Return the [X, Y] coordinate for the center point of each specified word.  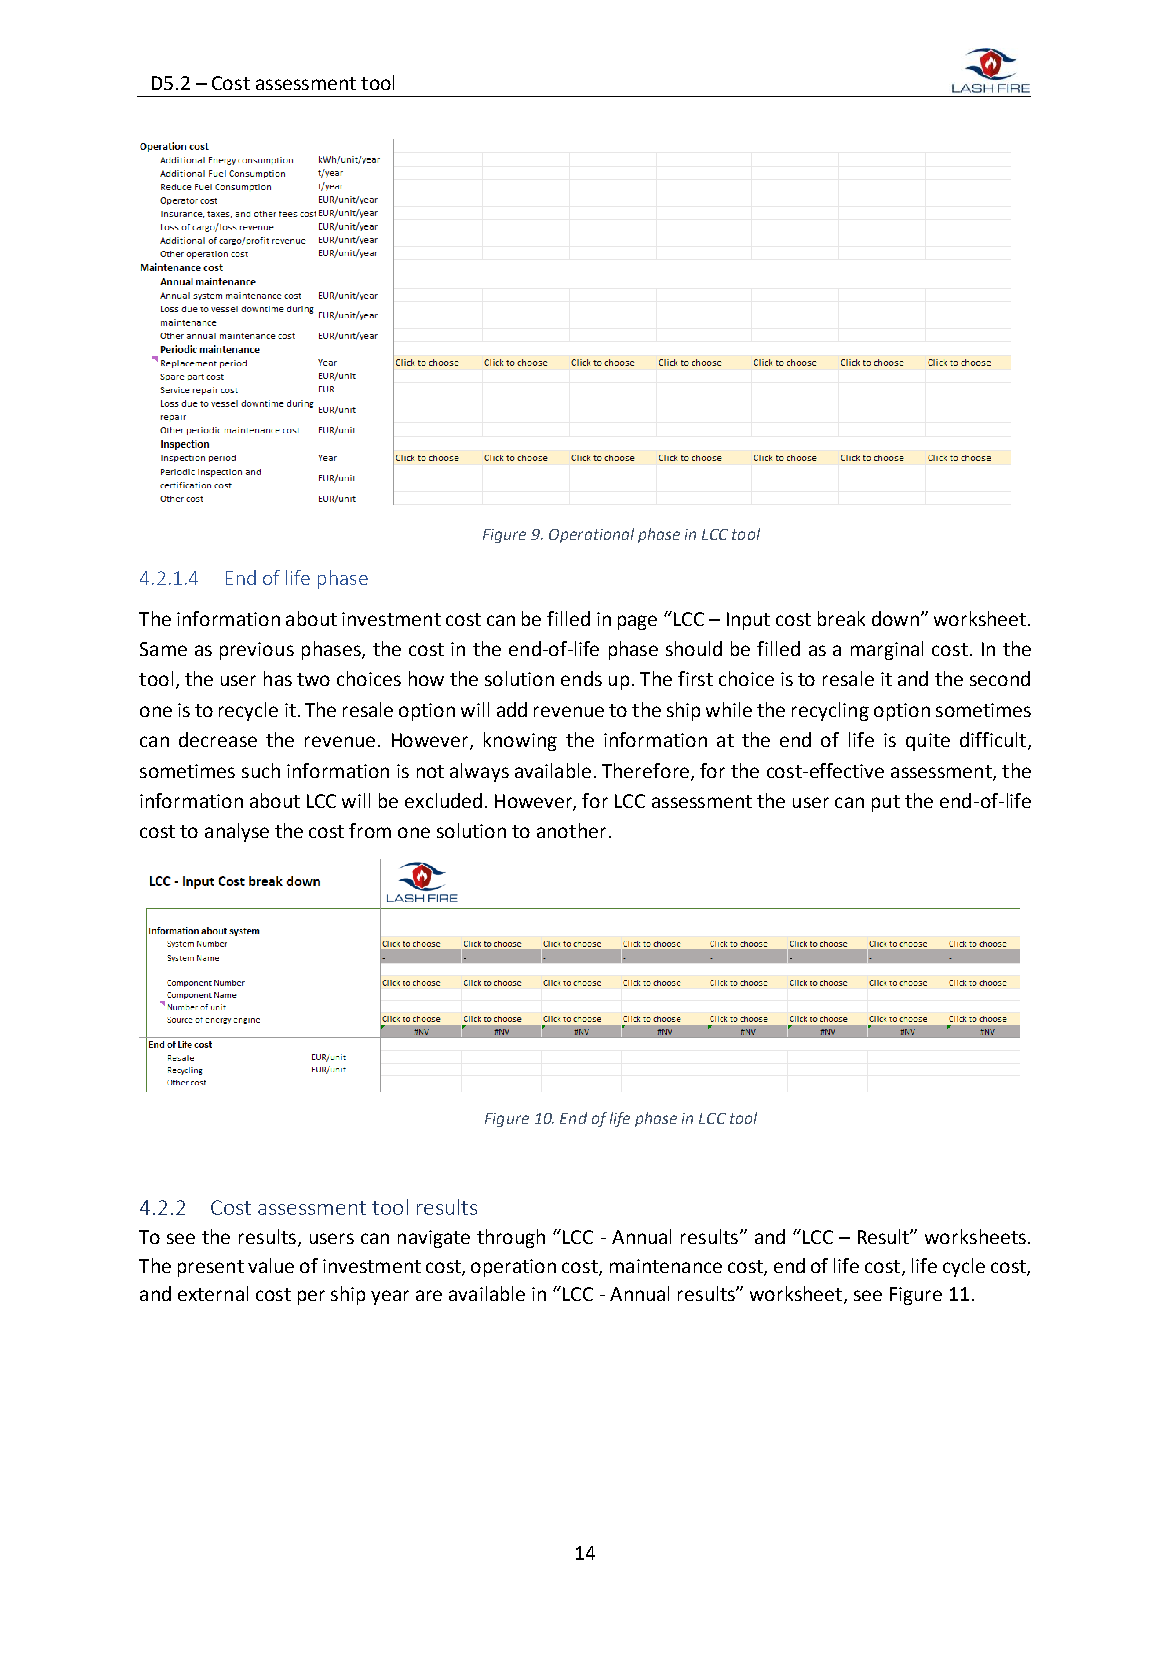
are [429, 1295]
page [637, 622]
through [511, 1238]
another [571, 830]
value [271, 1265]
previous [257, 651]
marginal [887, 650]
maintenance [666, 1266]
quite [928, 742]
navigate [434, 1239]
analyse [237, 832]
